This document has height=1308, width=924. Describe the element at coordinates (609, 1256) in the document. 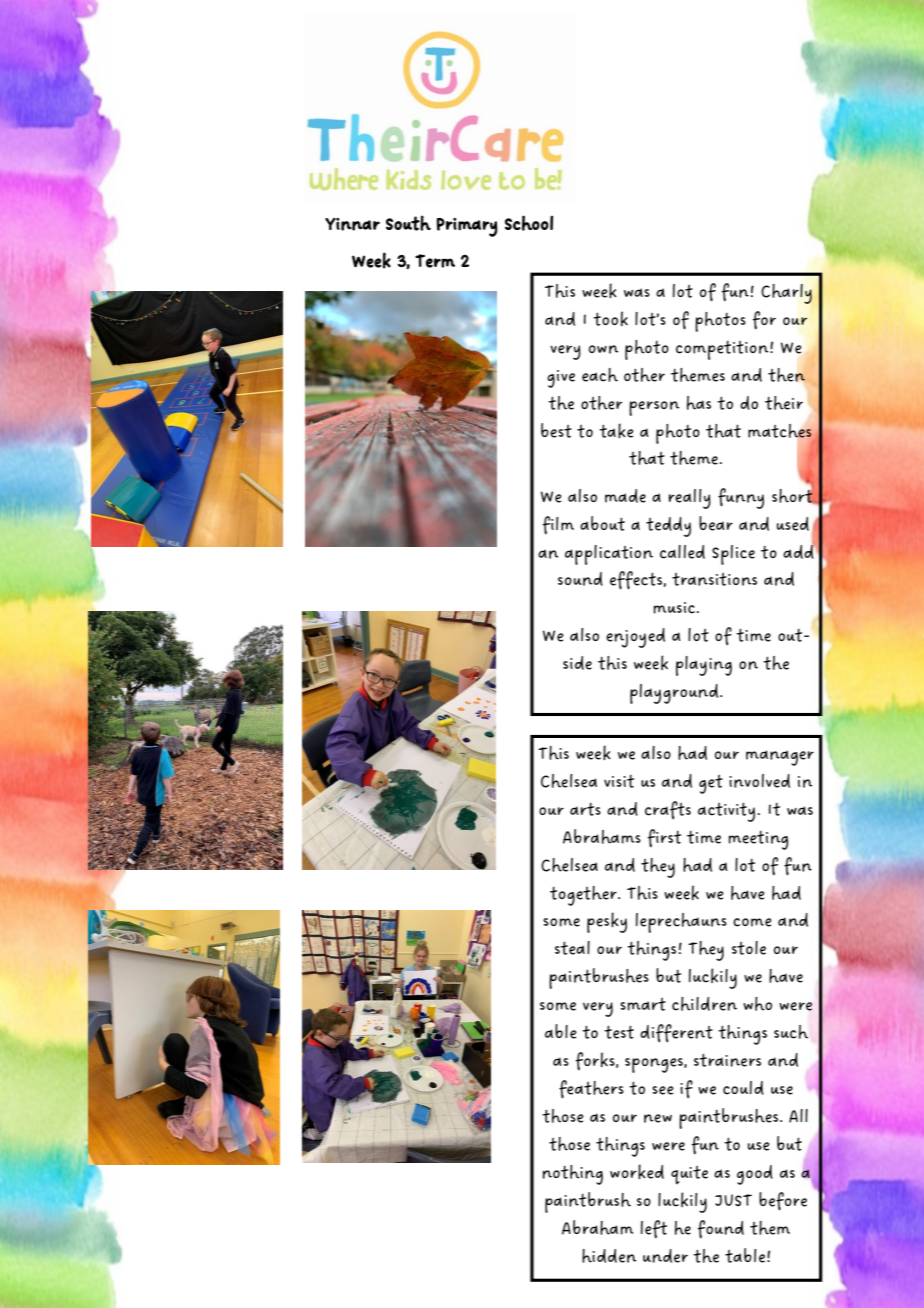

I see `hidden` at that location.
